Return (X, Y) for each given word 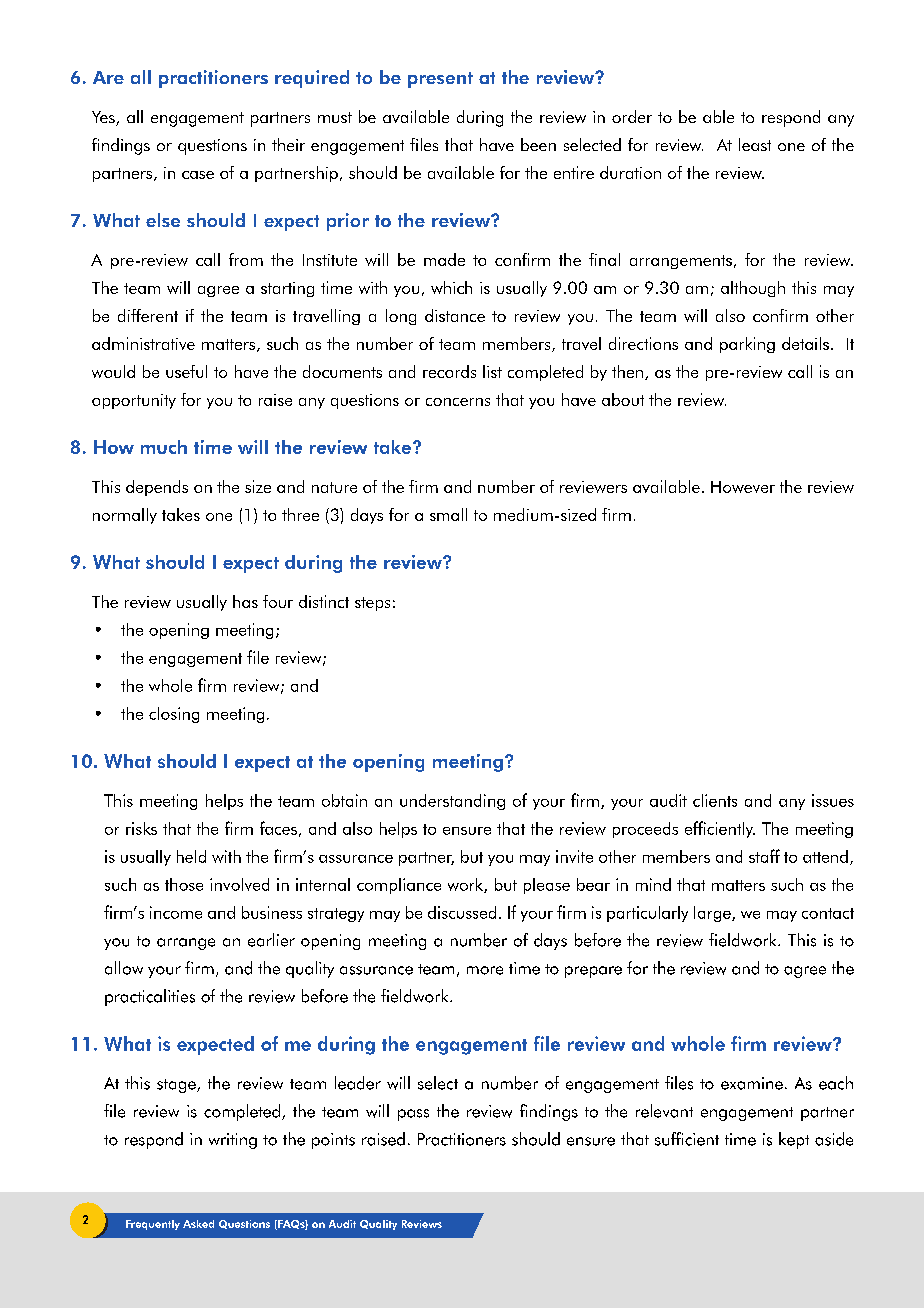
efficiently (720, 829)
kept (794, 1140)
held (191, 856)
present (440, 80)
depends (157, 488)
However (743, 487)
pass (413, 1115)
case (198, 175)
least (755, 144)
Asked (198, 1224)
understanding (452, 802)
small (448, 514)
